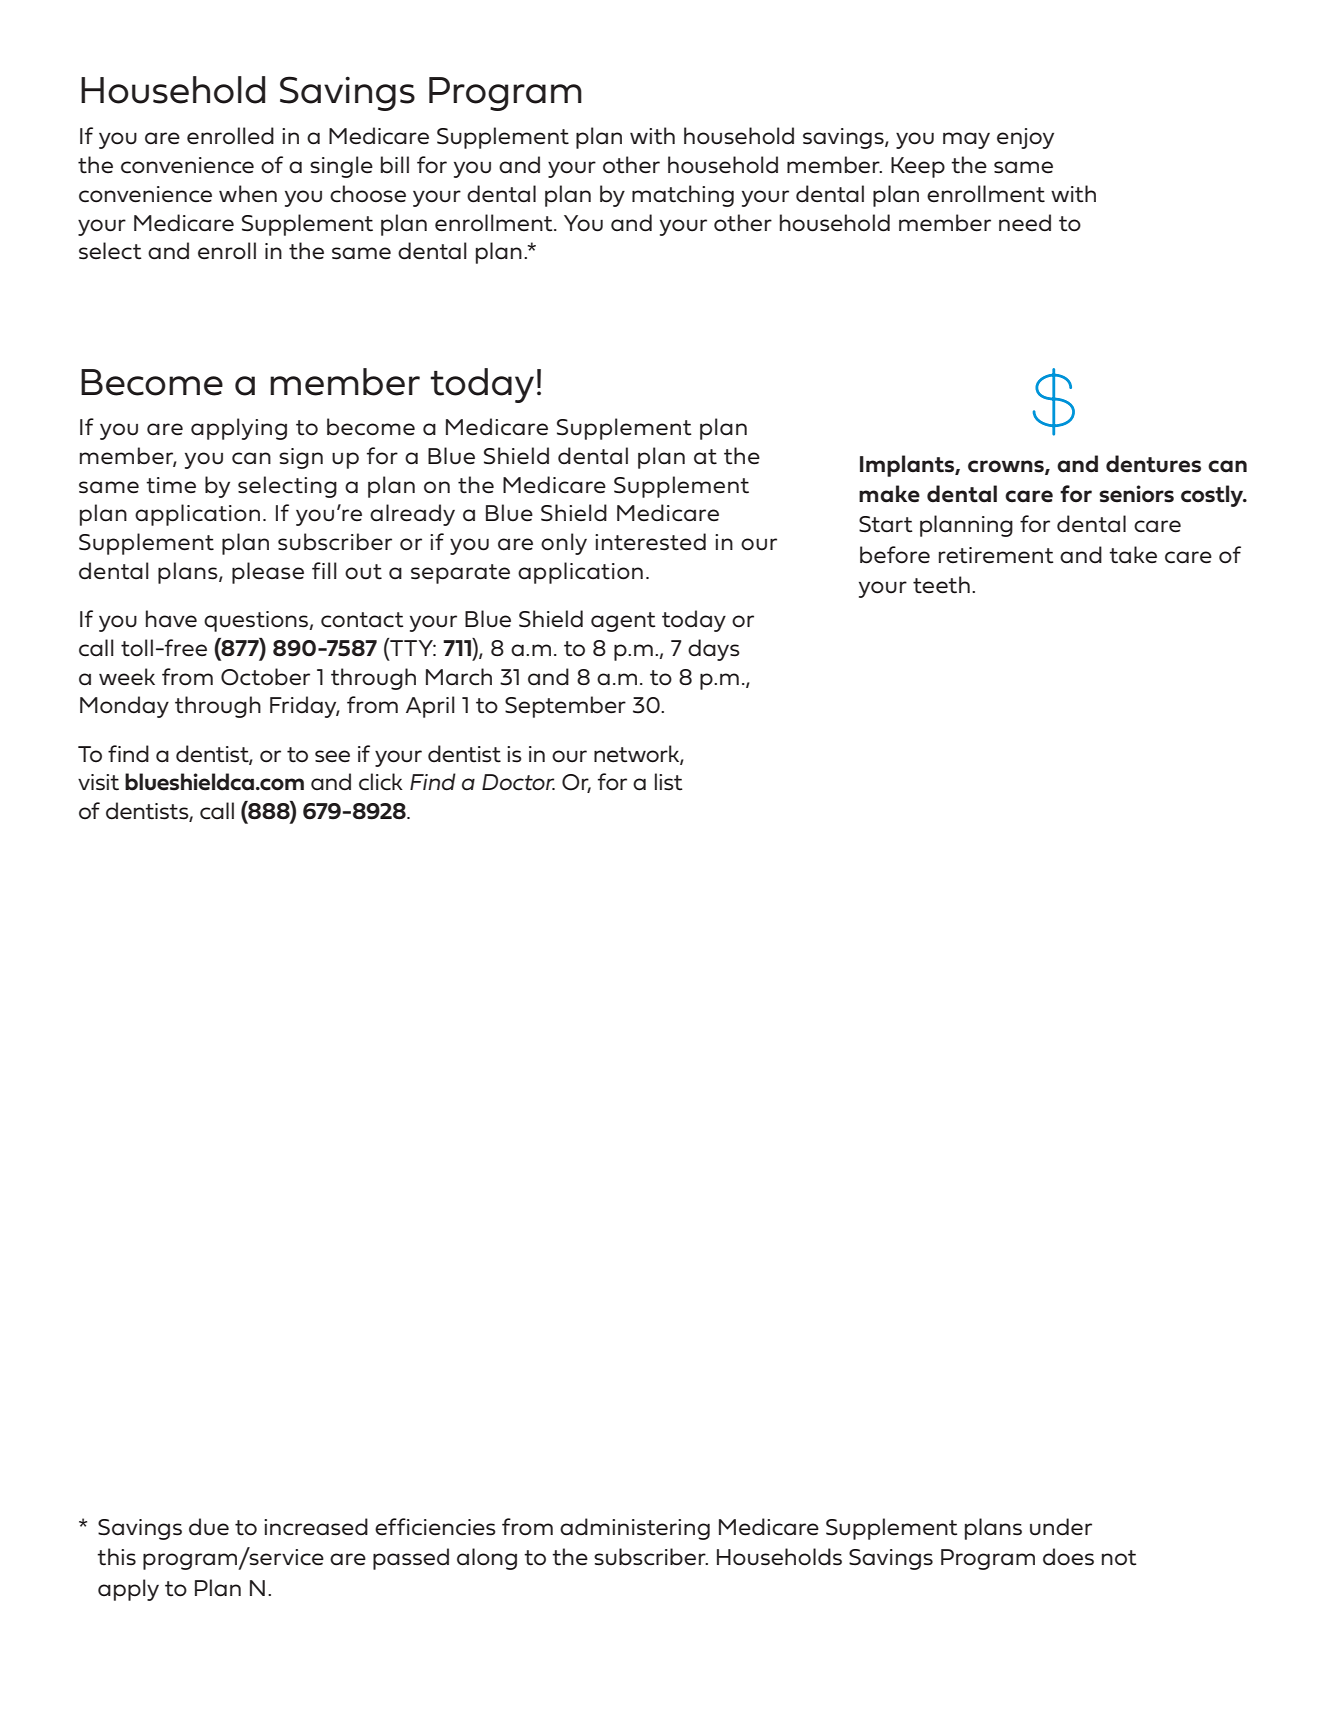 This page has height=1717, width=1327. What do you see at coordinates (1025, 223) in the page?
I see `need` at bounding box center [1025, 223].
